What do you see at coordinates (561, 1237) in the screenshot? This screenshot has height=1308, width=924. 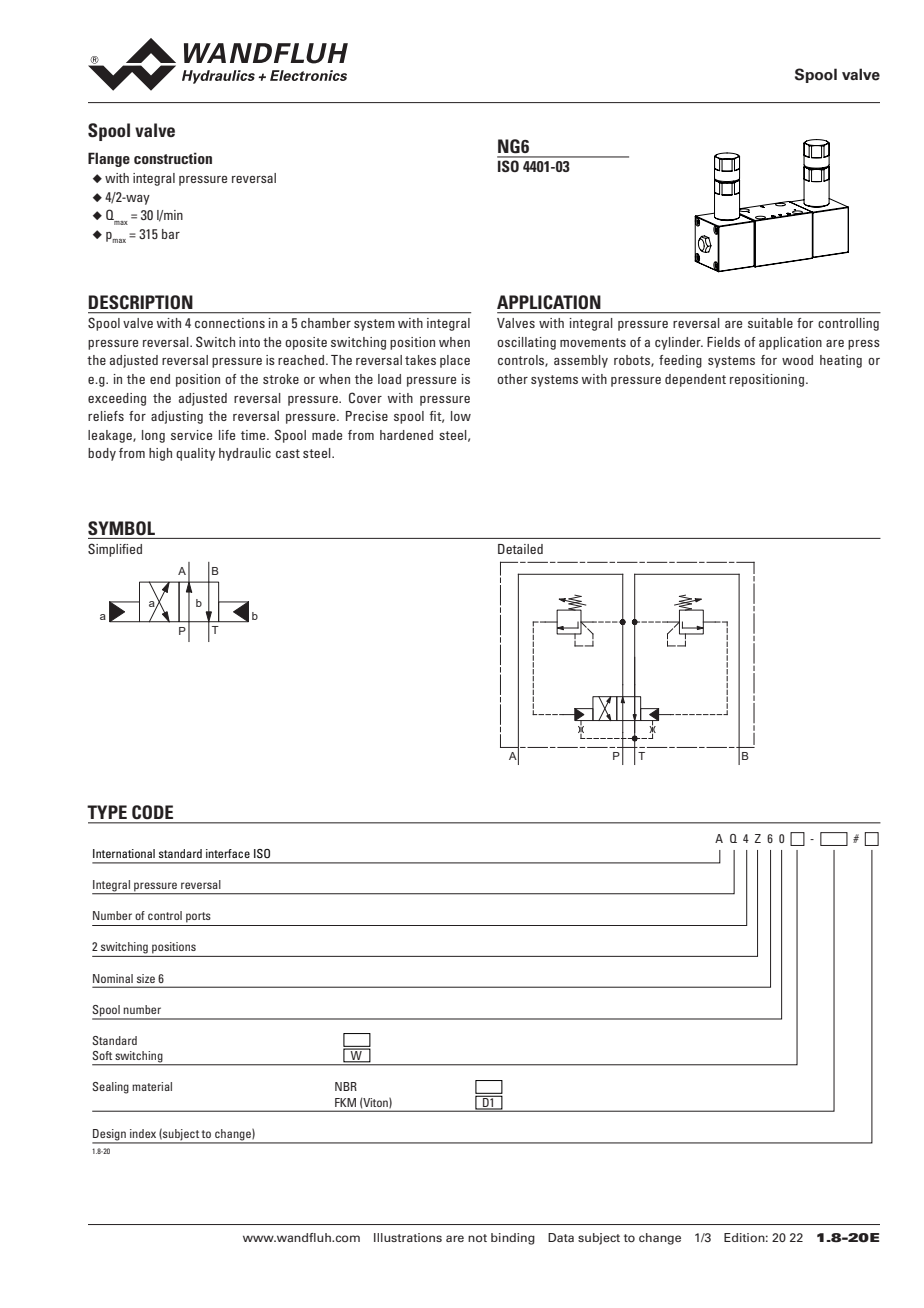 I see `Data` at bounding box center [561, 1237].
